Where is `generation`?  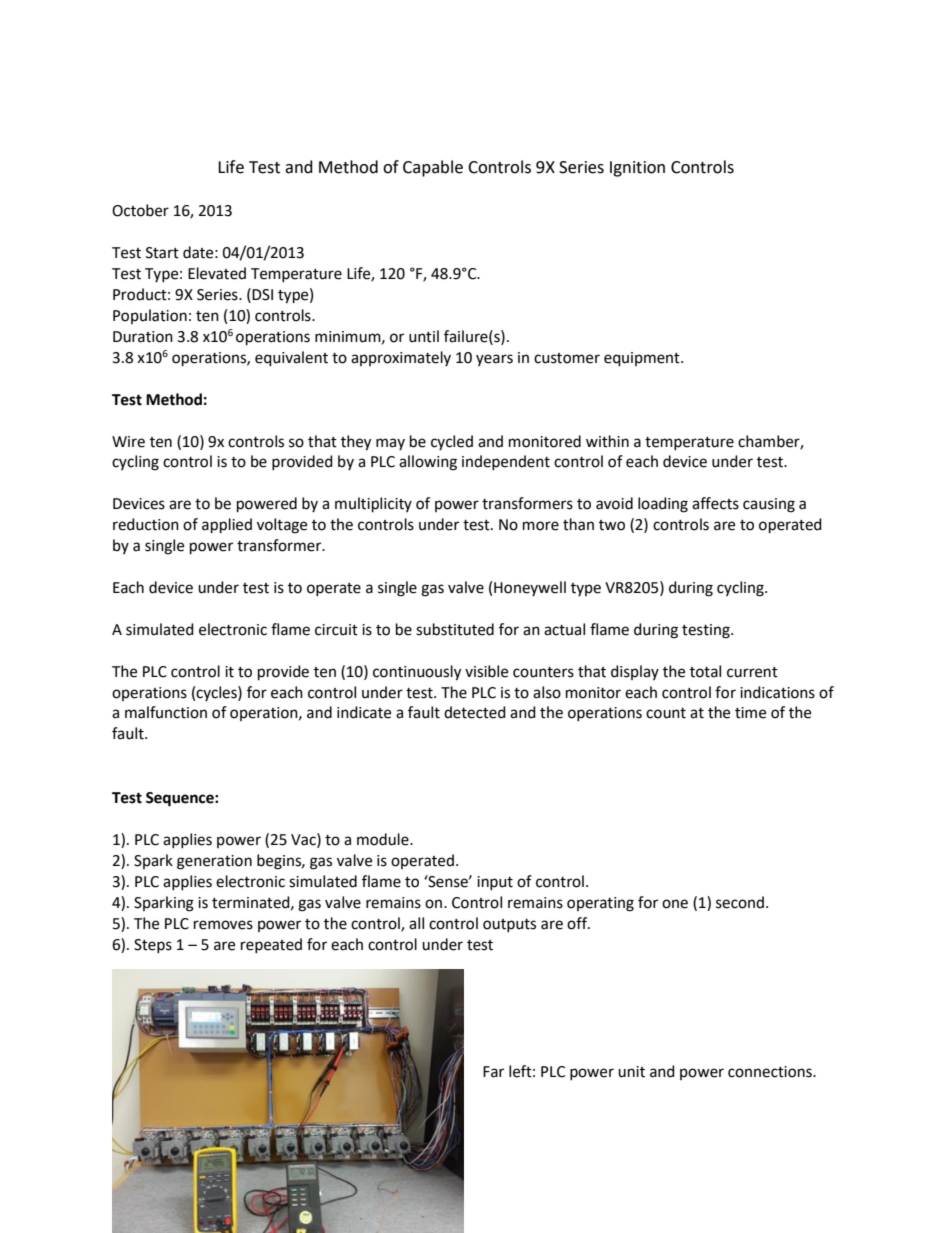 generation is located at coordinates (214, 862).
